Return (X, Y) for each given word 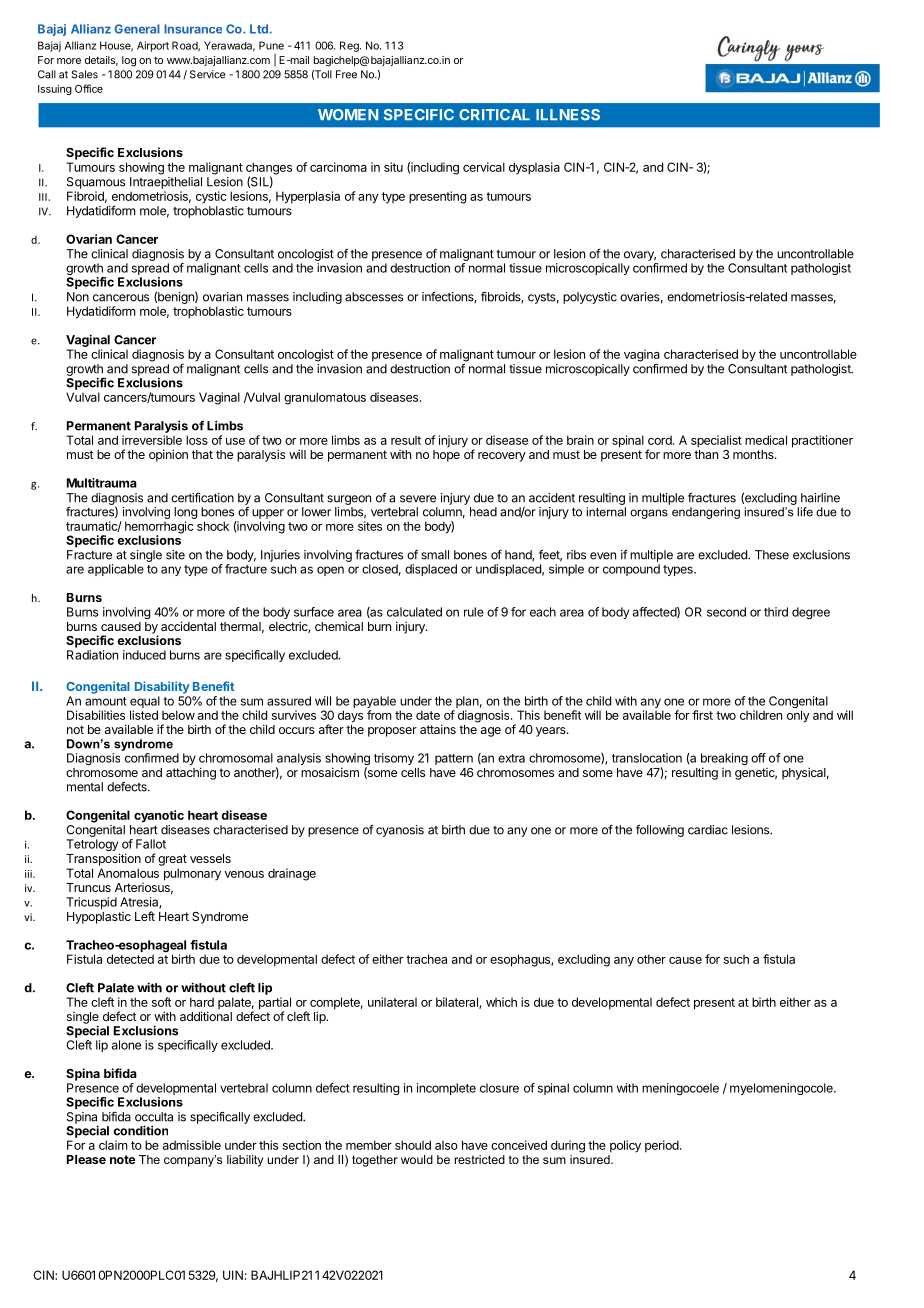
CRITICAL (494, 115)
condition (141, 1130)
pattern (454, 759)
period (663, 1146)
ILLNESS (568, 115)
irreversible (152, 440)
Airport (153, 46)
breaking (724, 760)
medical (766, 440)
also (446, 1145)
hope (446, 456)
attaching (191, 773)
